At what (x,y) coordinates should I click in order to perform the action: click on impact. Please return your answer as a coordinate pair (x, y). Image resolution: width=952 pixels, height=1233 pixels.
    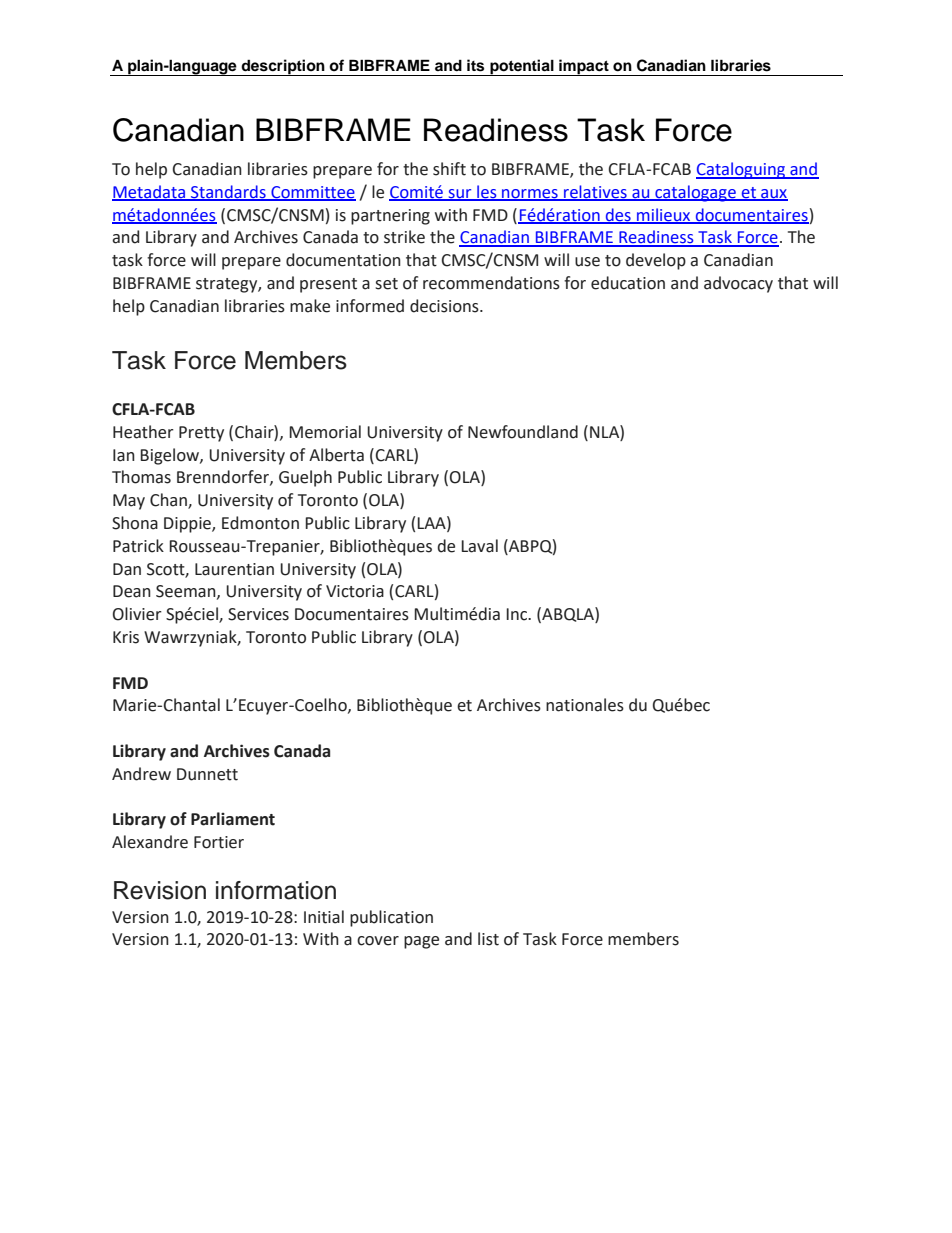
    Looking at the image, I should click on (584, 67).
